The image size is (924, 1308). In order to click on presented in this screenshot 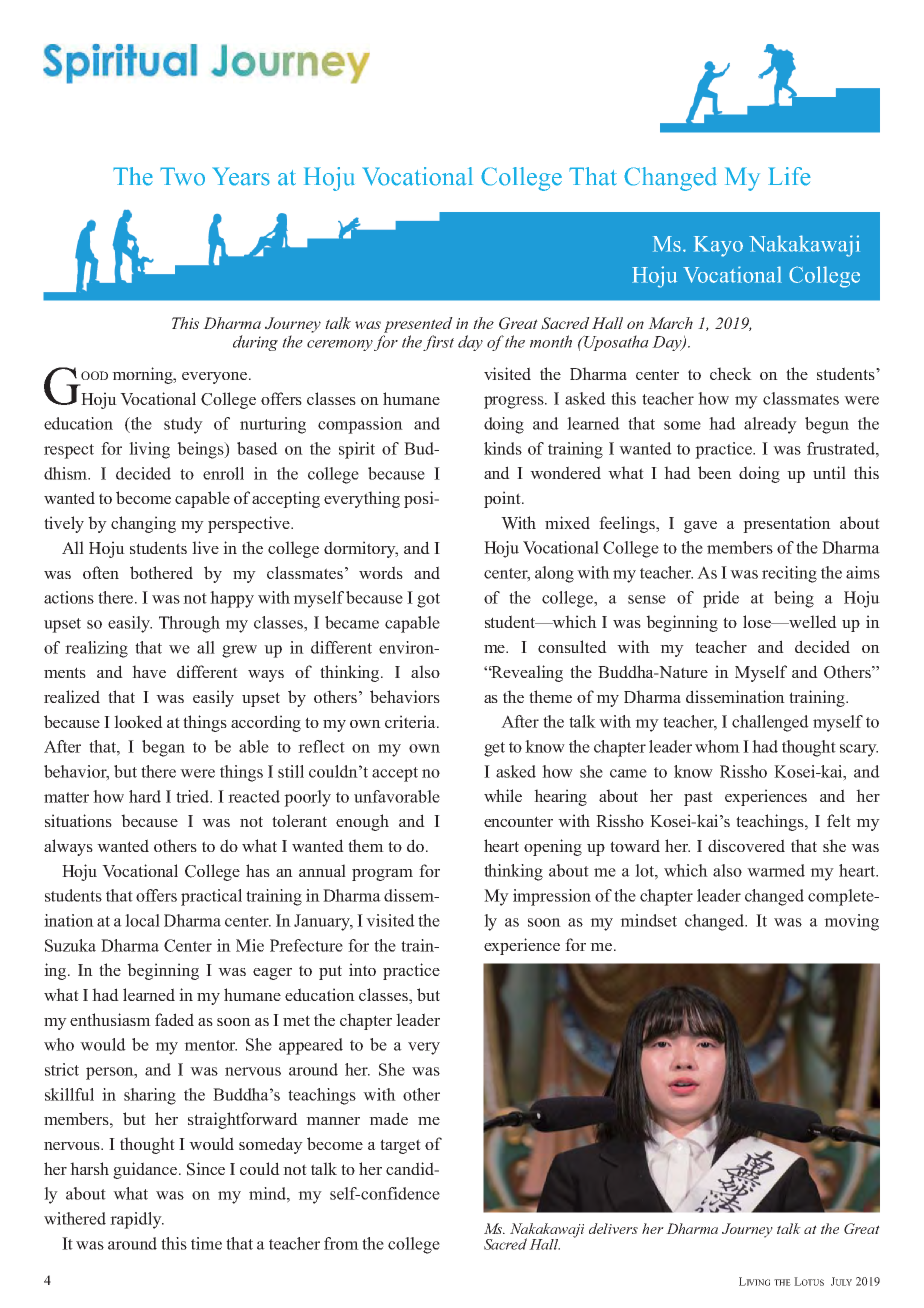, I will do `click(418, 325)`.
